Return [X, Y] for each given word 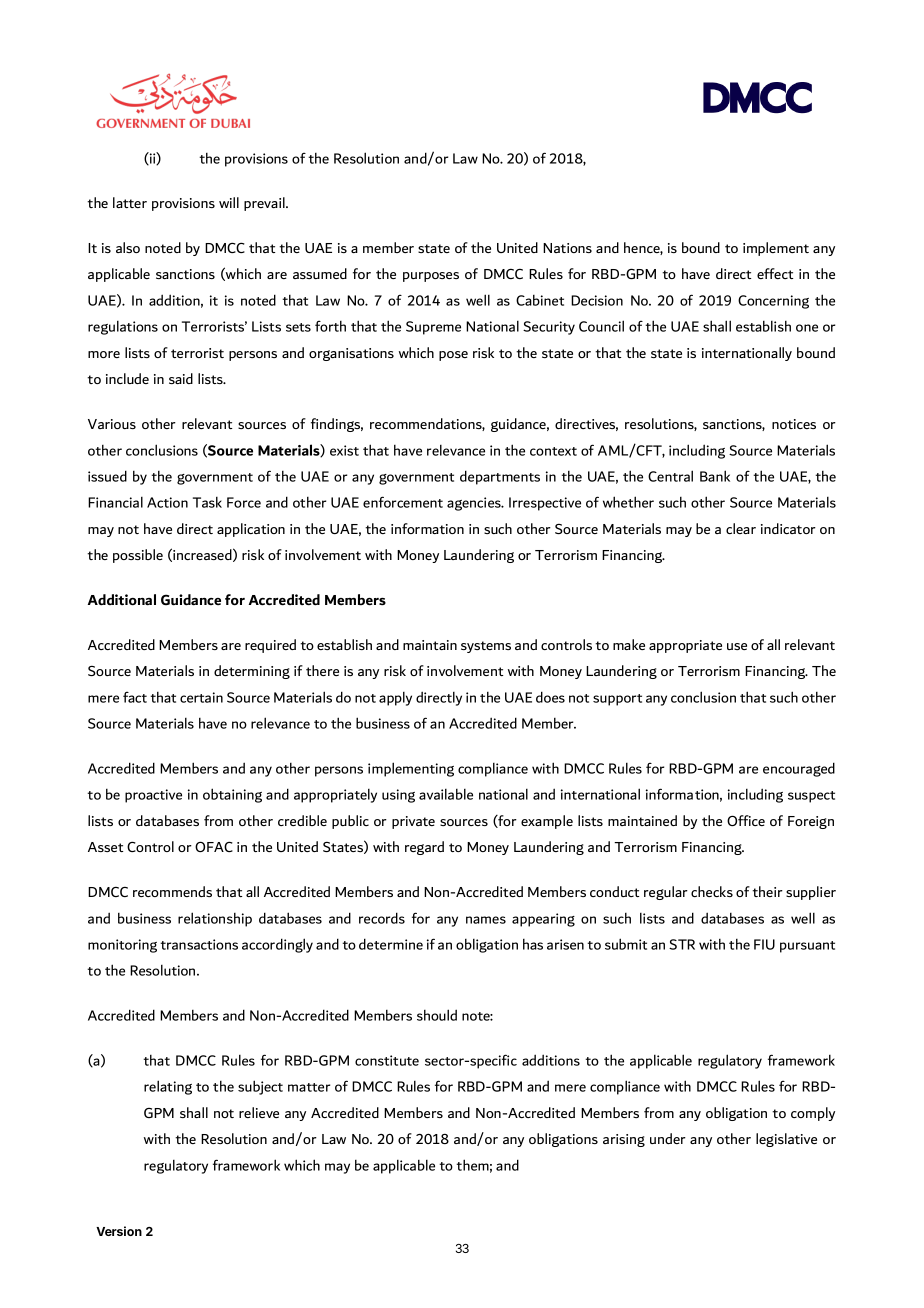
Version [119, 1231]
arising [624, 1140]
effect [775, 273]
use [737, 646]
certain [201, 697]
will [229, 202]
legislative [786, 1140]
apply [395, 699]
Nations [567, 248]
